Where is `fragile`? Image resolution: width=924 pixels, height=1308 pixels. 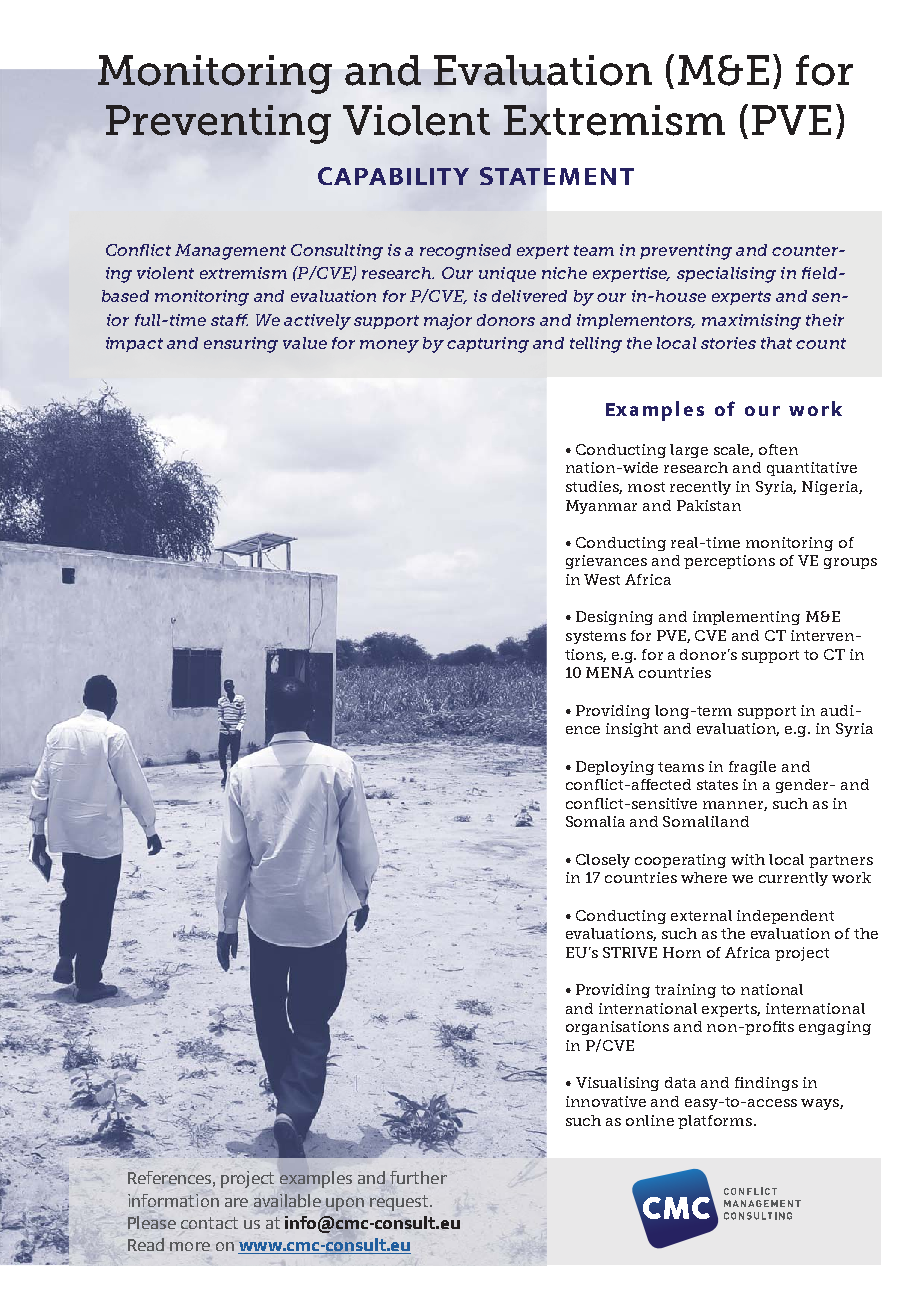
fragile is located at coordinates (752, 768).
